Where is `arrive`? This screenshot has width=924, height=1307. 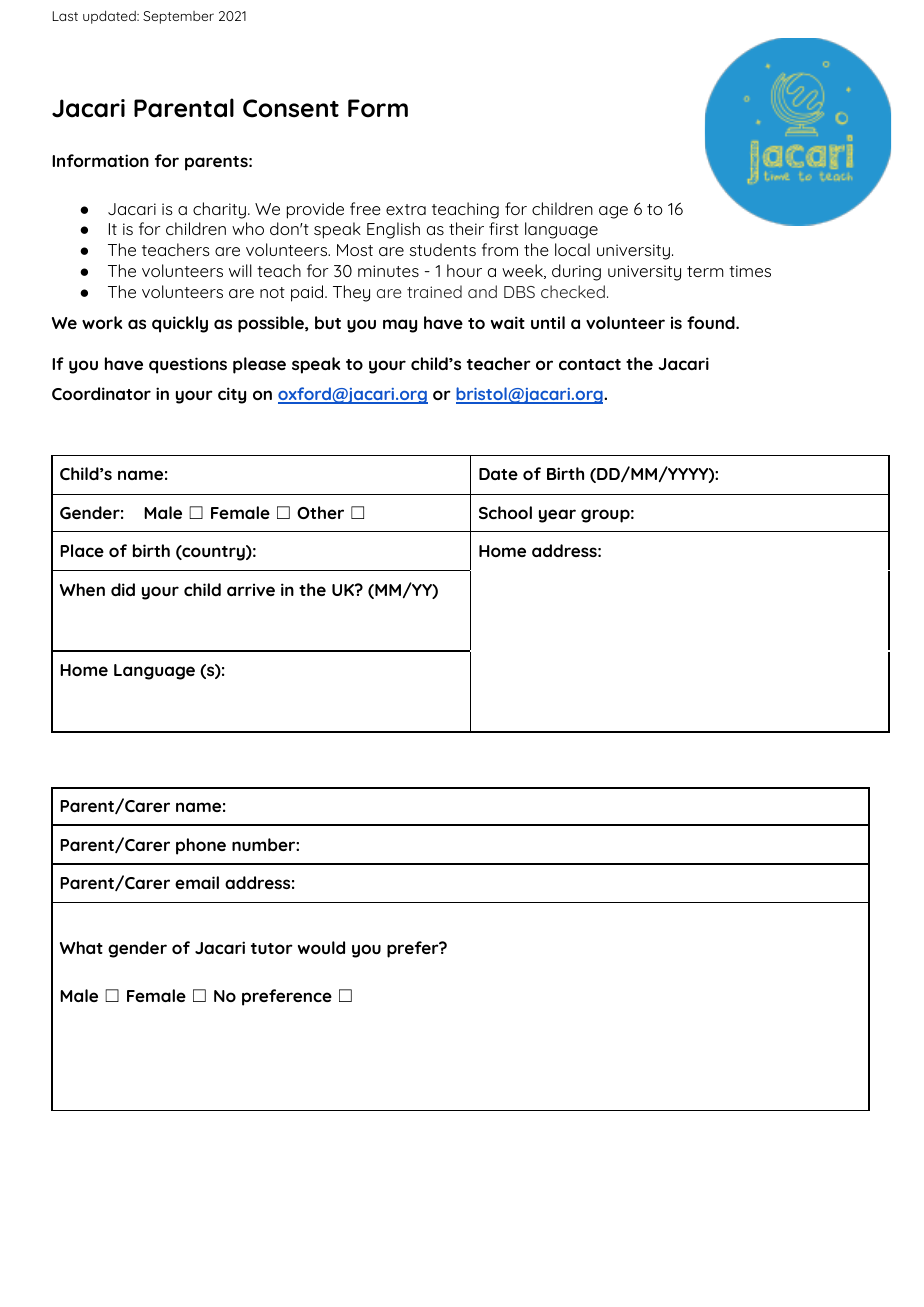
arrive is located at coordinates (251, 589).
